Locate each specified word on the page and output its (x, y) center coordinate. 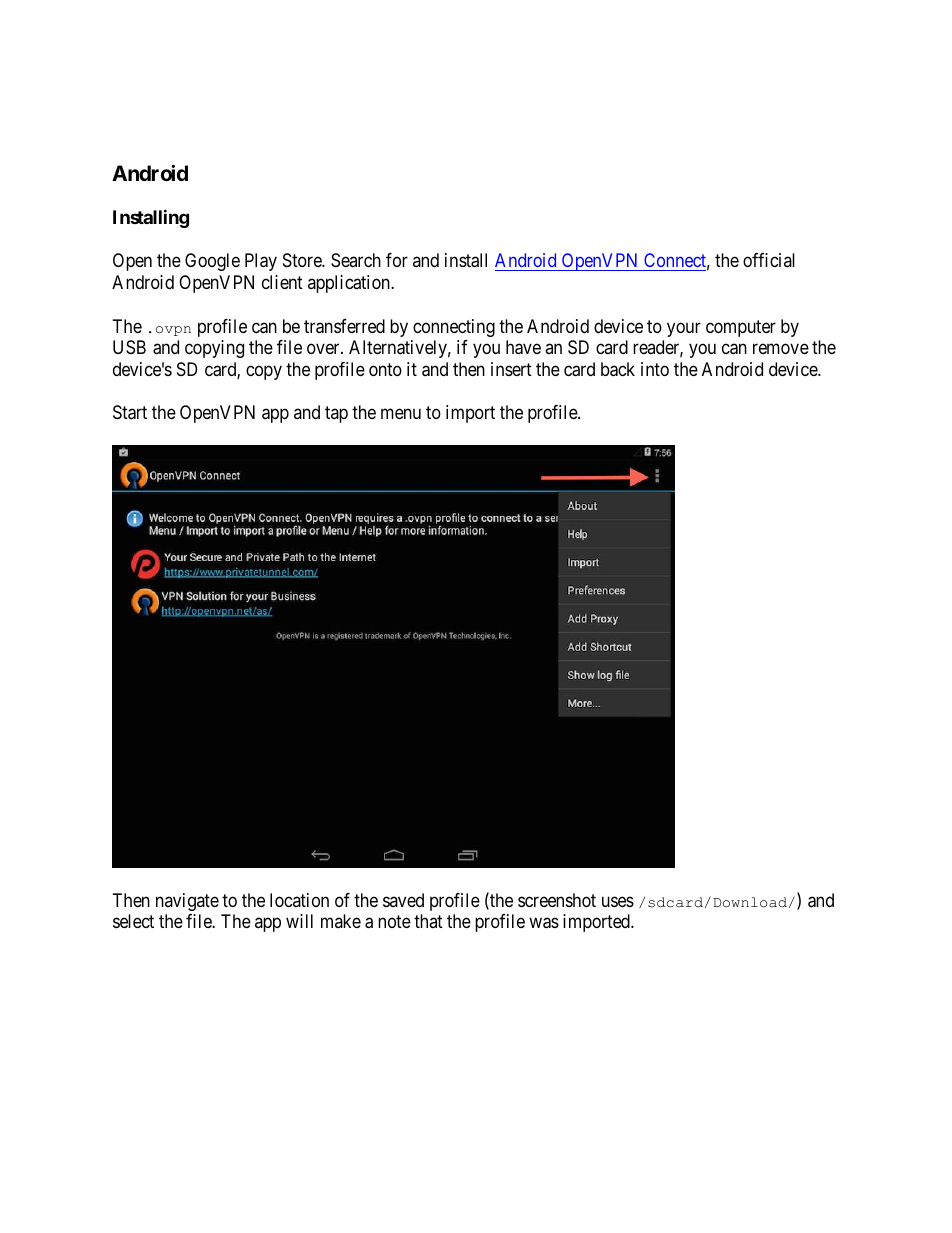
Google (212, 262)
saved (403, 900)
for (397, 260)
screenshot (557, 900)
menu (401, 413)
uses (618, 901)
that (428, 921)
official (769, 260)
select (133, 921)
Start (130, 412)
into (655, 369)
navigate (187, 902)
